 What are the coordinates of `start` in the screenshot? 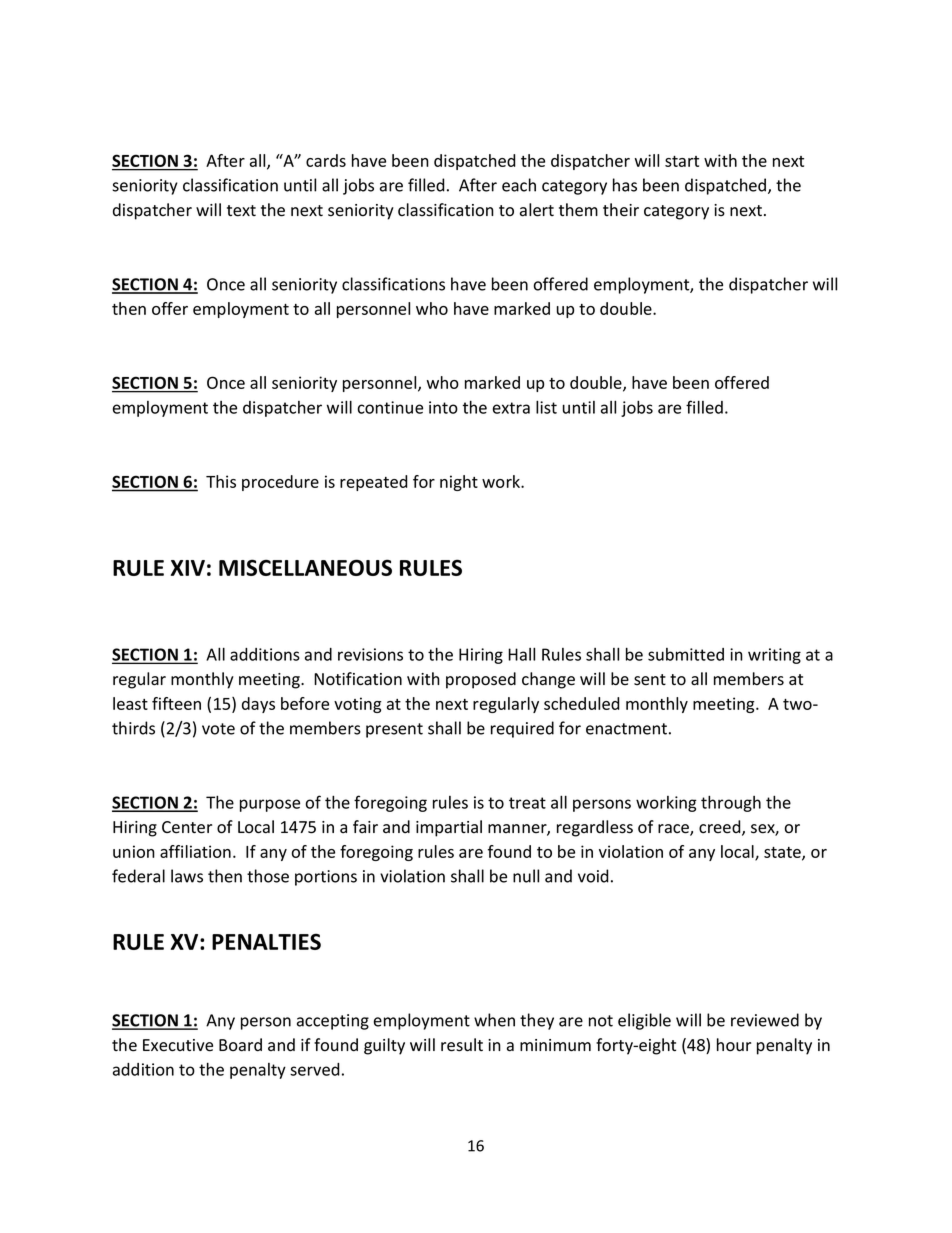 It's located at (682, 161).
